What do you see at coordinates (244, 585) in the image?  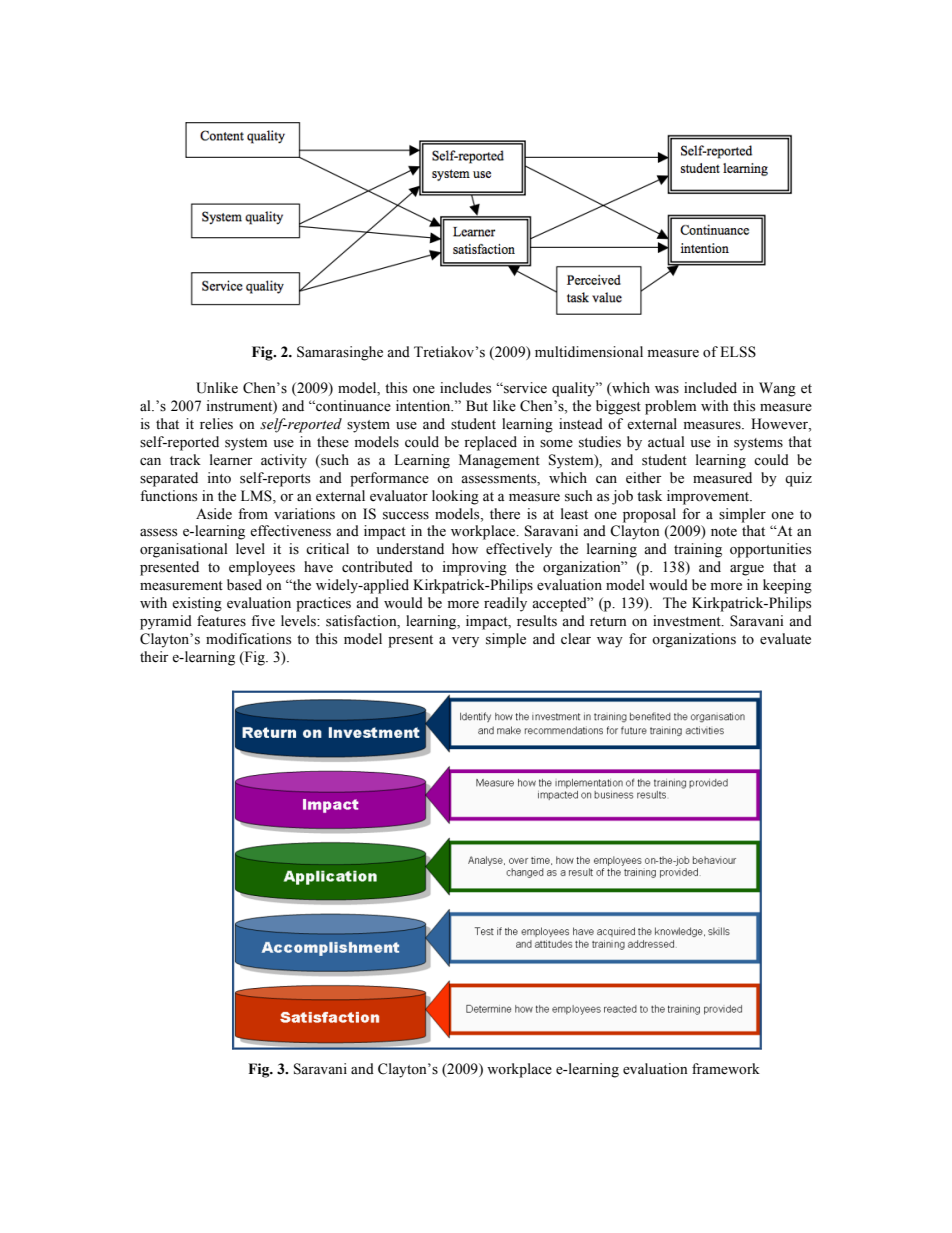 I see `based` at bounding box center [244, 585].
